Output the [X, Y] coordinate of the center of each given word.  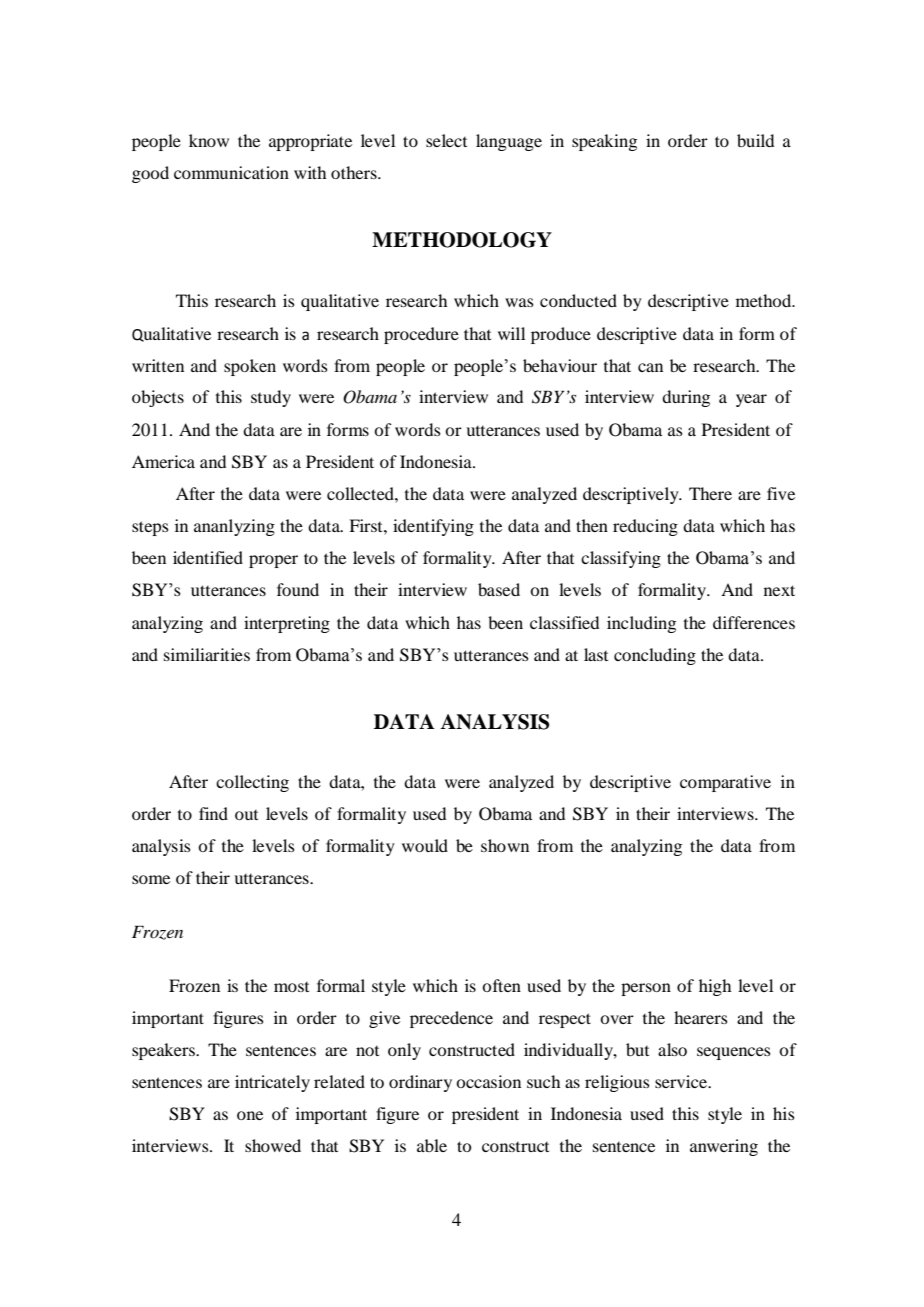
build [755, 140]
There [710, 493]
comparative [725, 783]
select [446, 140]
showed [273, 1145]
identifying [433, 527]
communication [231, 172]
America [163, 461]
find [213, 813]
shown [505, 845]
